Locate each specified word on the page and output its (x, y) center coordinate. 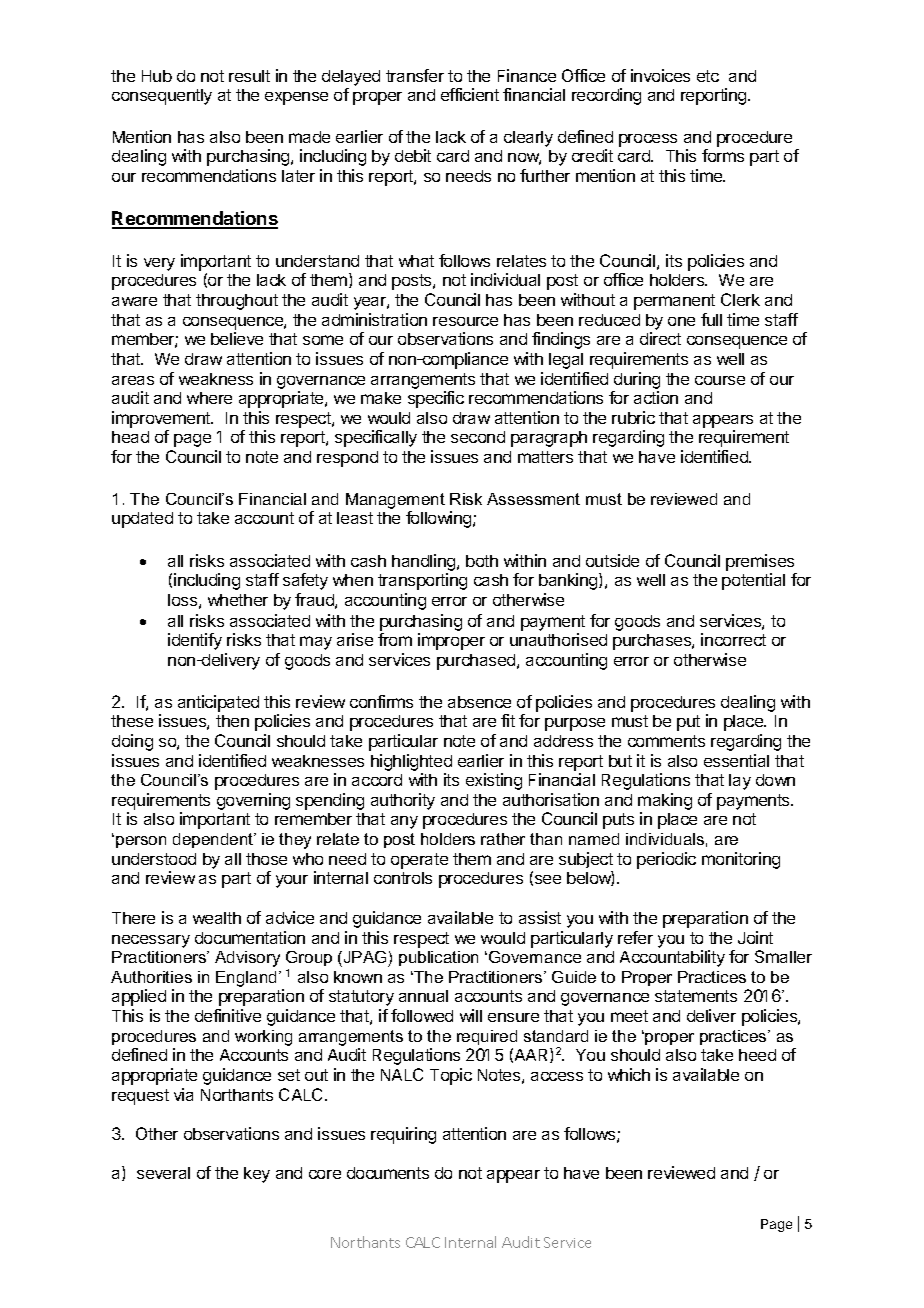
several (163, 1173)
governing (253, 801)
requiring (403, 1135)
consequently (162, 97)
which (629, 1074)
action (656, 397)
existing (494, 781)
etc (708, 76)
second (478, 437)
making (665, 803)
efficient (470, 94)
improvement (162, 419)
